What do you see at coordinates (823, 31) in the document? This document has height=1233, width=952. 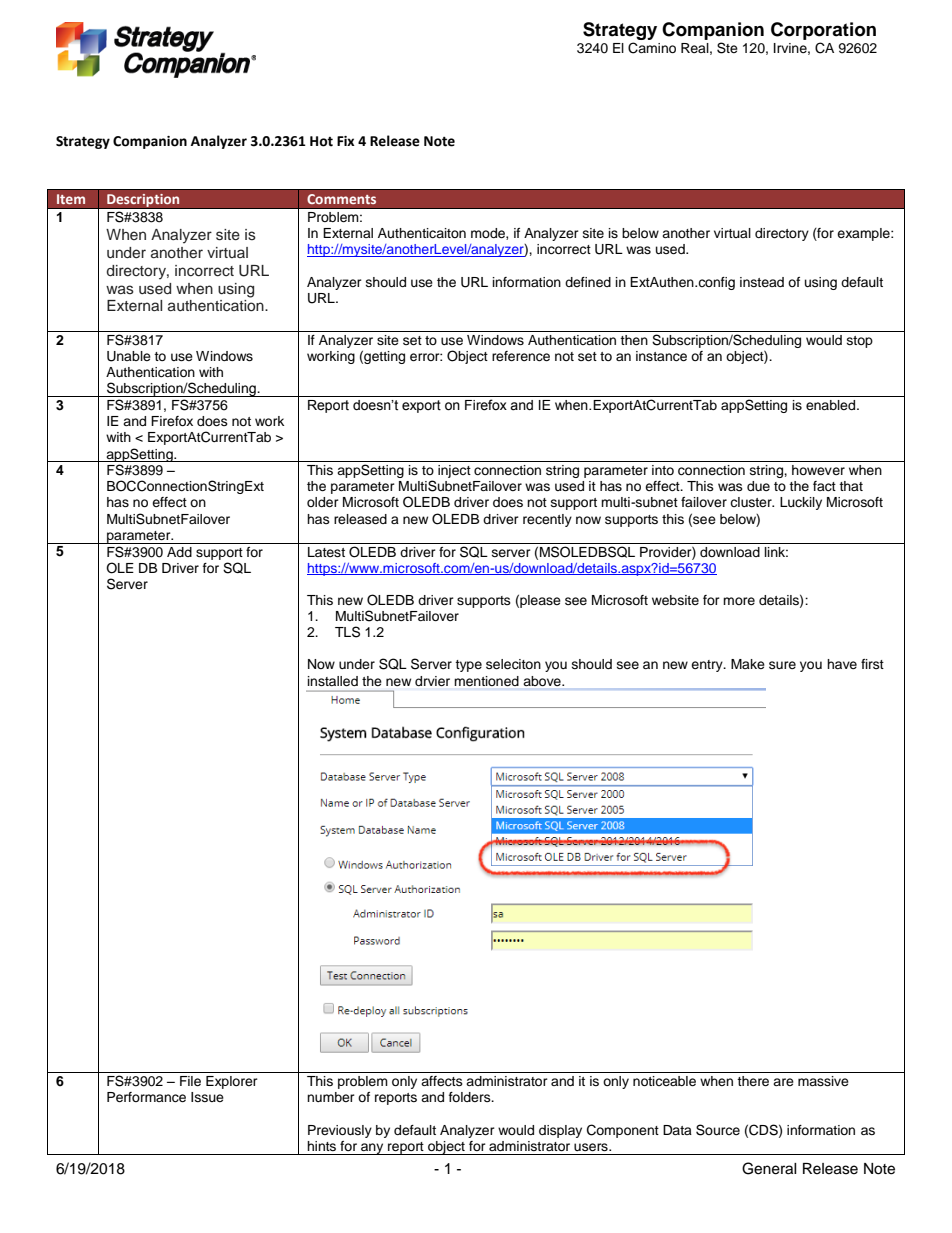 I see `Corporation` at bounding box center [823, 31].
